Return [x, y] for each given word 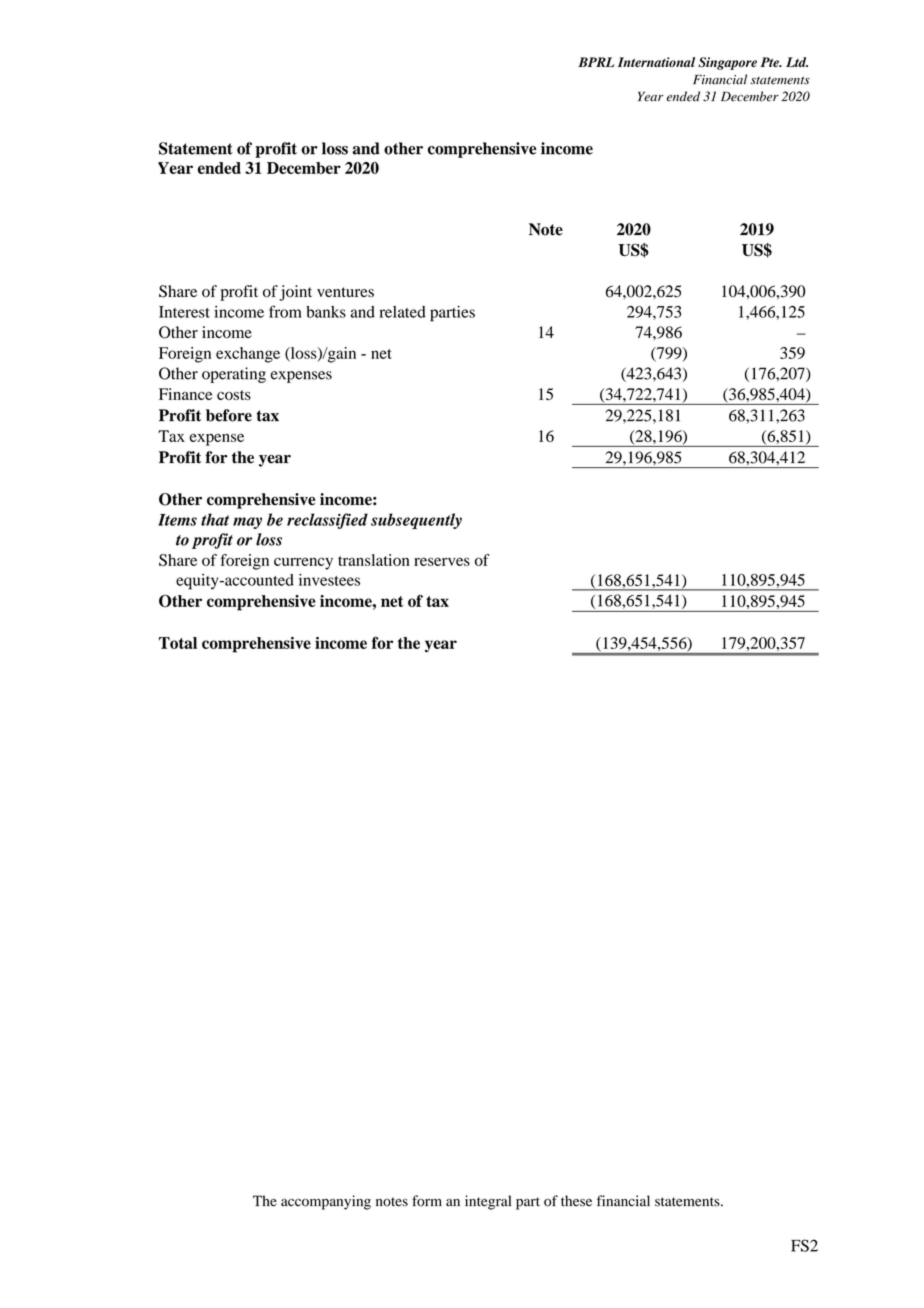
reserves [442, 561]
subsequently [416, 521]
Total [178, 643]
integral [488, 1202]
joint [295, 293]
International [656, 62]
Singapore [727, 63]
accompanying [326, 1202]
